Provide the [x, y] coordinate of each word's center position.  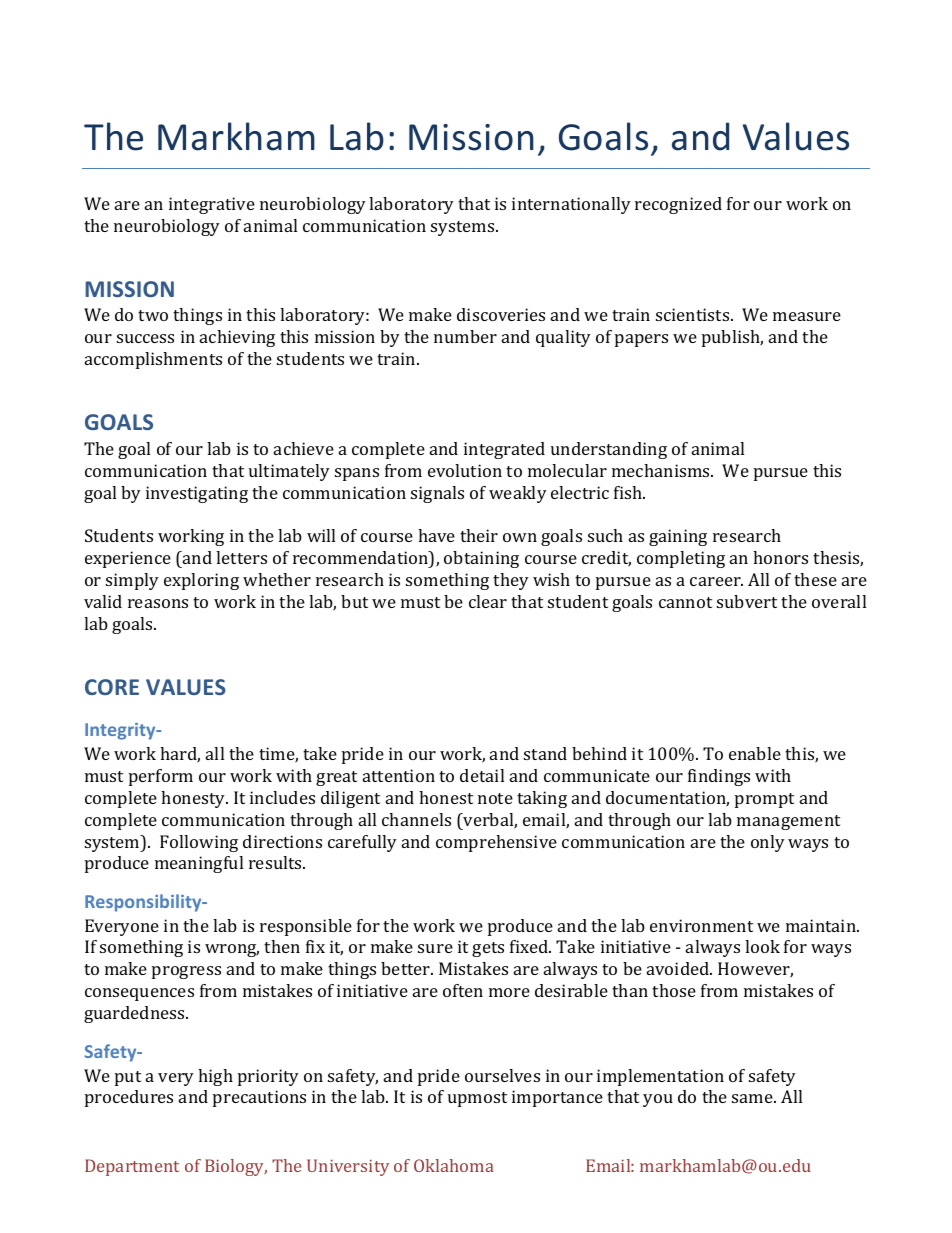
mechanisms [662, 470]
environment [701, 925]
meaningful [199, 864]
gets [488, 949]
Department [132, 1167]
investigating [197, 494]
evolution [465, 470]
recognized [678, 205]
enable [755, 753]
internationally [571, 205]
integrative [212, 205]
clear [488, 601]
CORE [112, 687]
